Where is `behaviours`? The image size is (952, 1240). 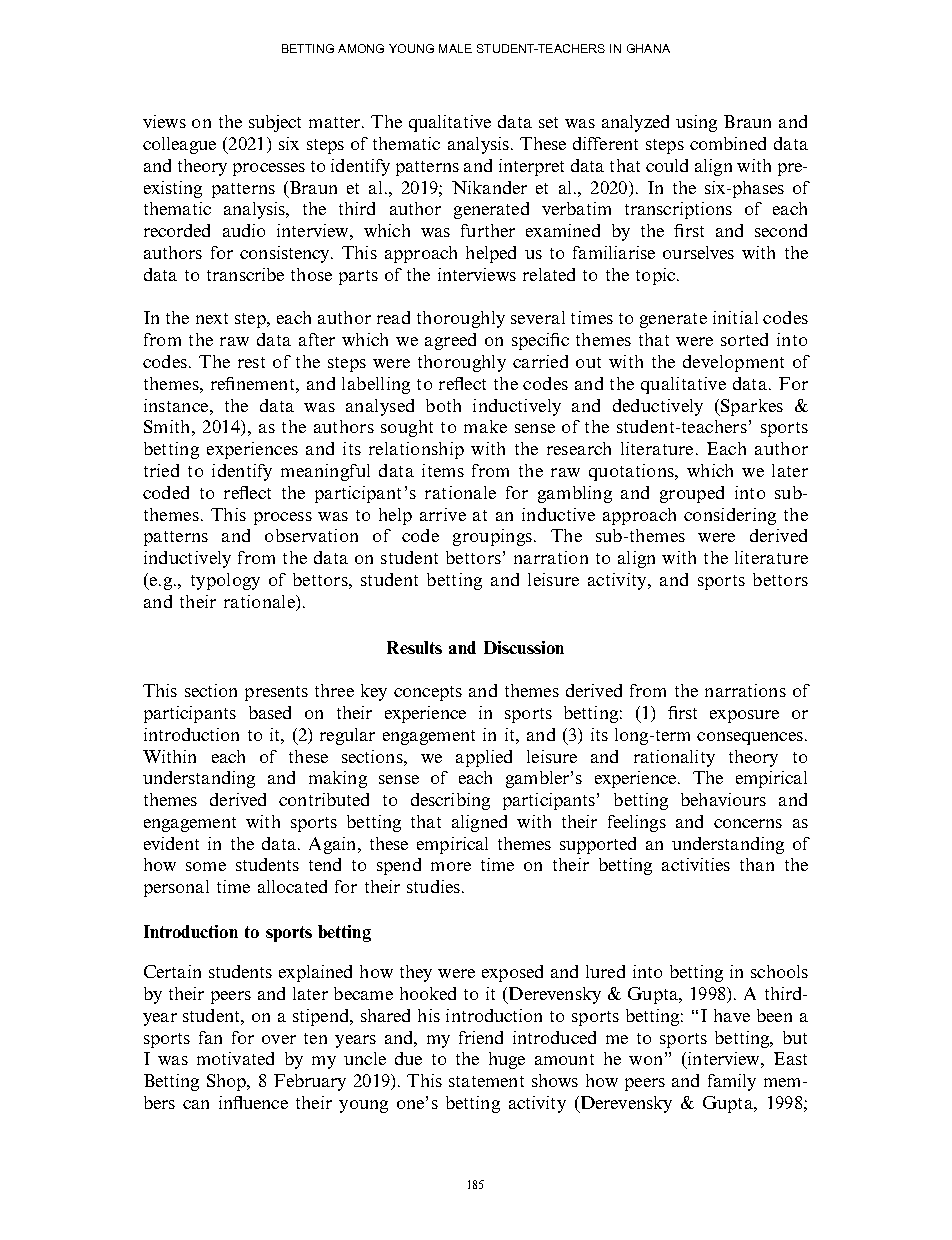 behaviours is located at coordinates (723, 799).
